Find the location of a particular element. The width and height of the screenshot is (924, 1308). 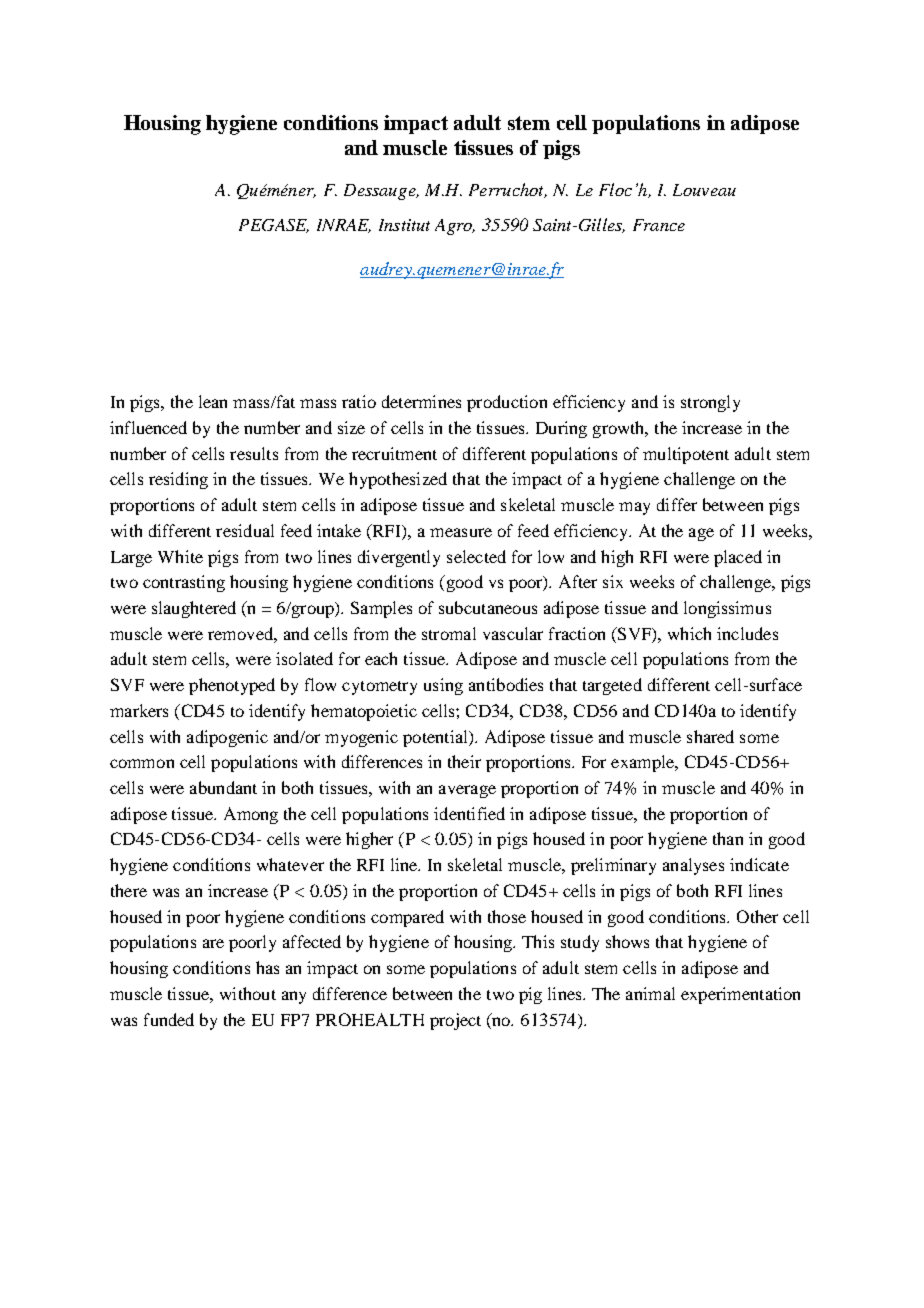

animal is located at coordinates (650, 993).
